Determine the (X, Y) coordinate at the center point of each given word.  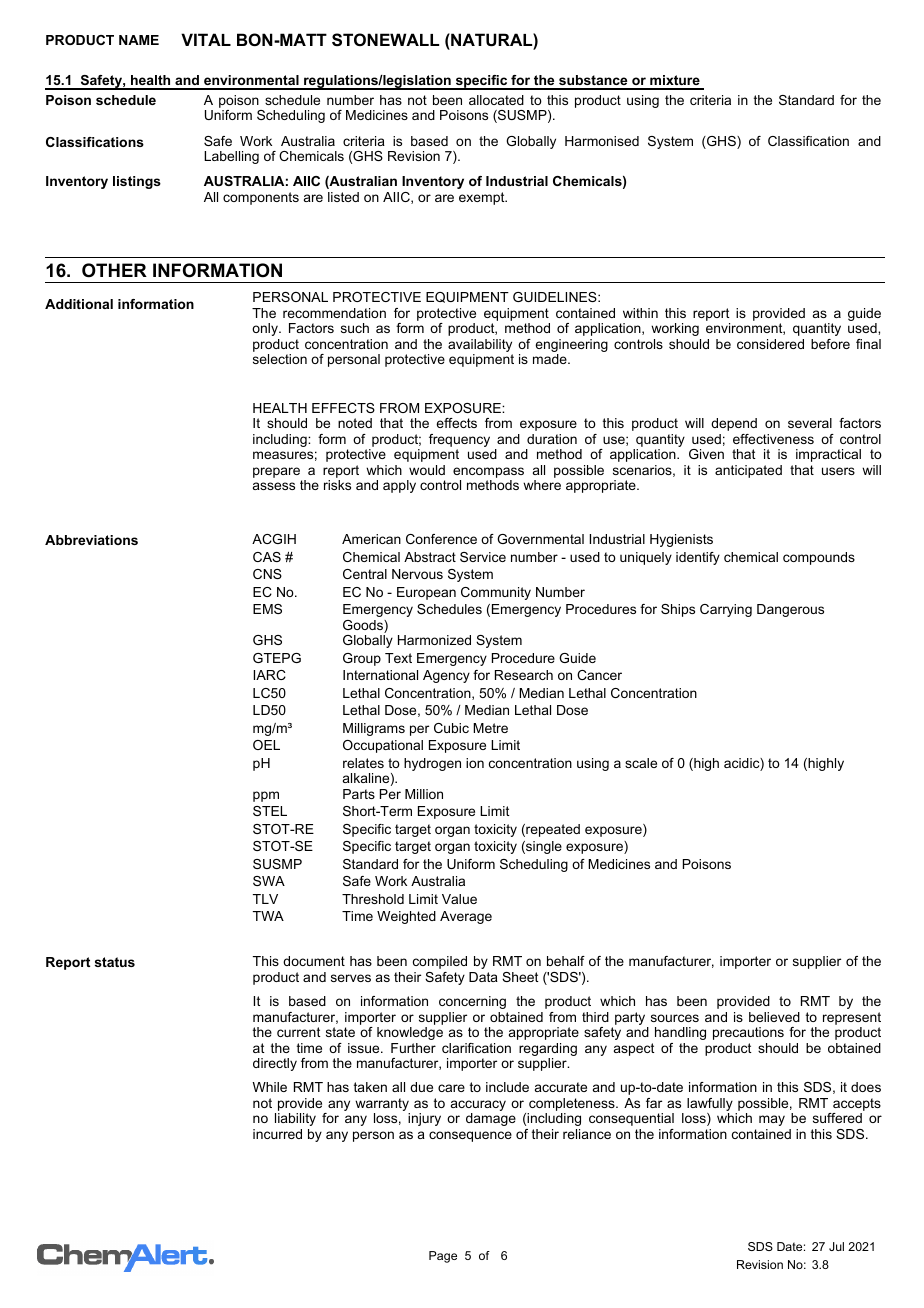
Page (443, 1257)
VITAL (206, 39)
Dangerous (790, 610)
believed (774, 1017)
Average (466, 917)
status (115, 962)
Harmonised (602, 141)
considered (770, 344)
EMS (267, 609)
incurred (277, 1134)
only (266, 329)
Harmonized (434, 640)
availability (480, 347)
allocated (496, 100)
